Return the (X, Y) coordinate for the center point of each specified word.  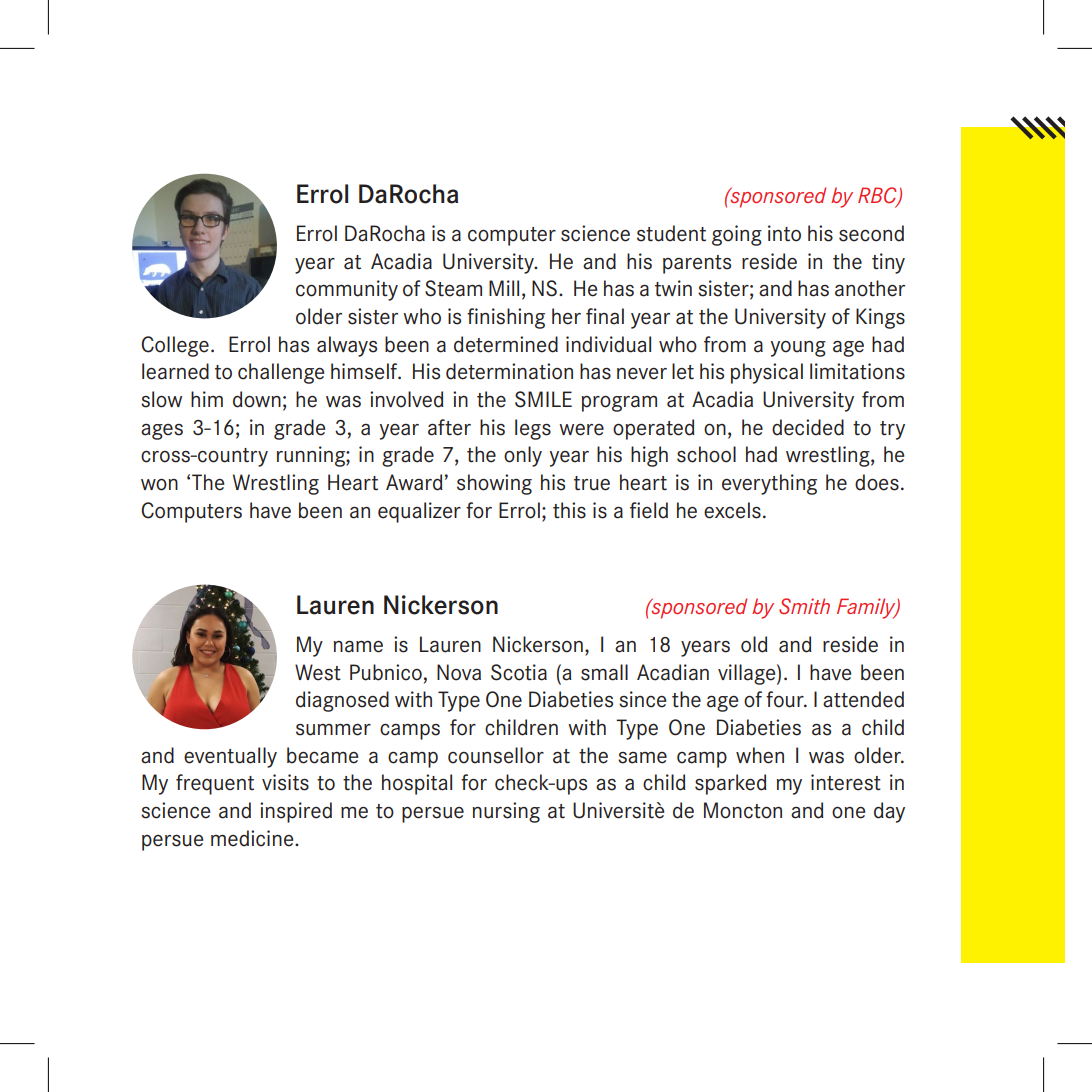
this (569, 510)
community (347, 290)
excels (732, 510)
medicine (253, 838)
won (159, 485)
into (784, 233)
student (671, 233)
